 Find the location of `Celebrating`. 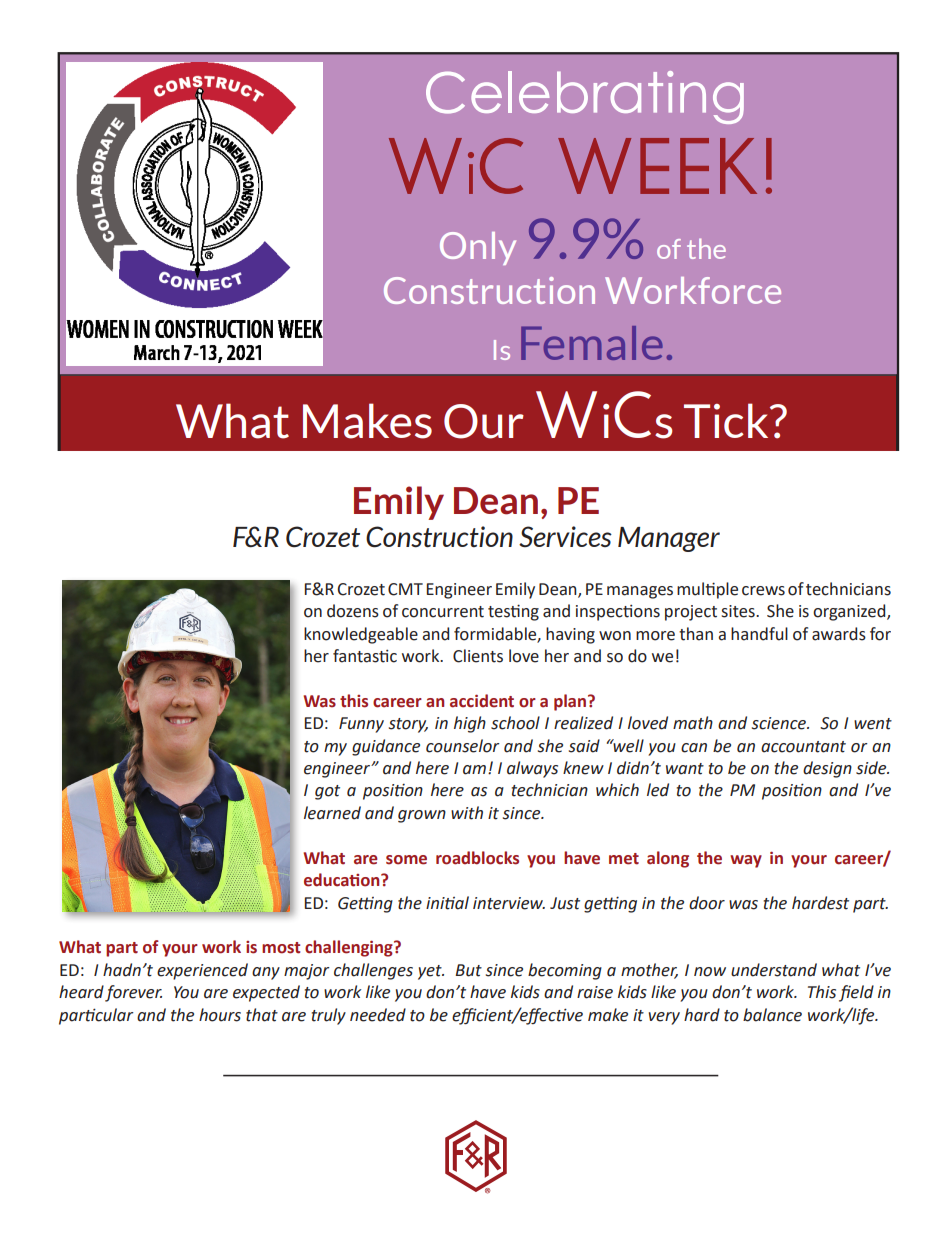

Celebrating is located at coordinates (585, 97).
